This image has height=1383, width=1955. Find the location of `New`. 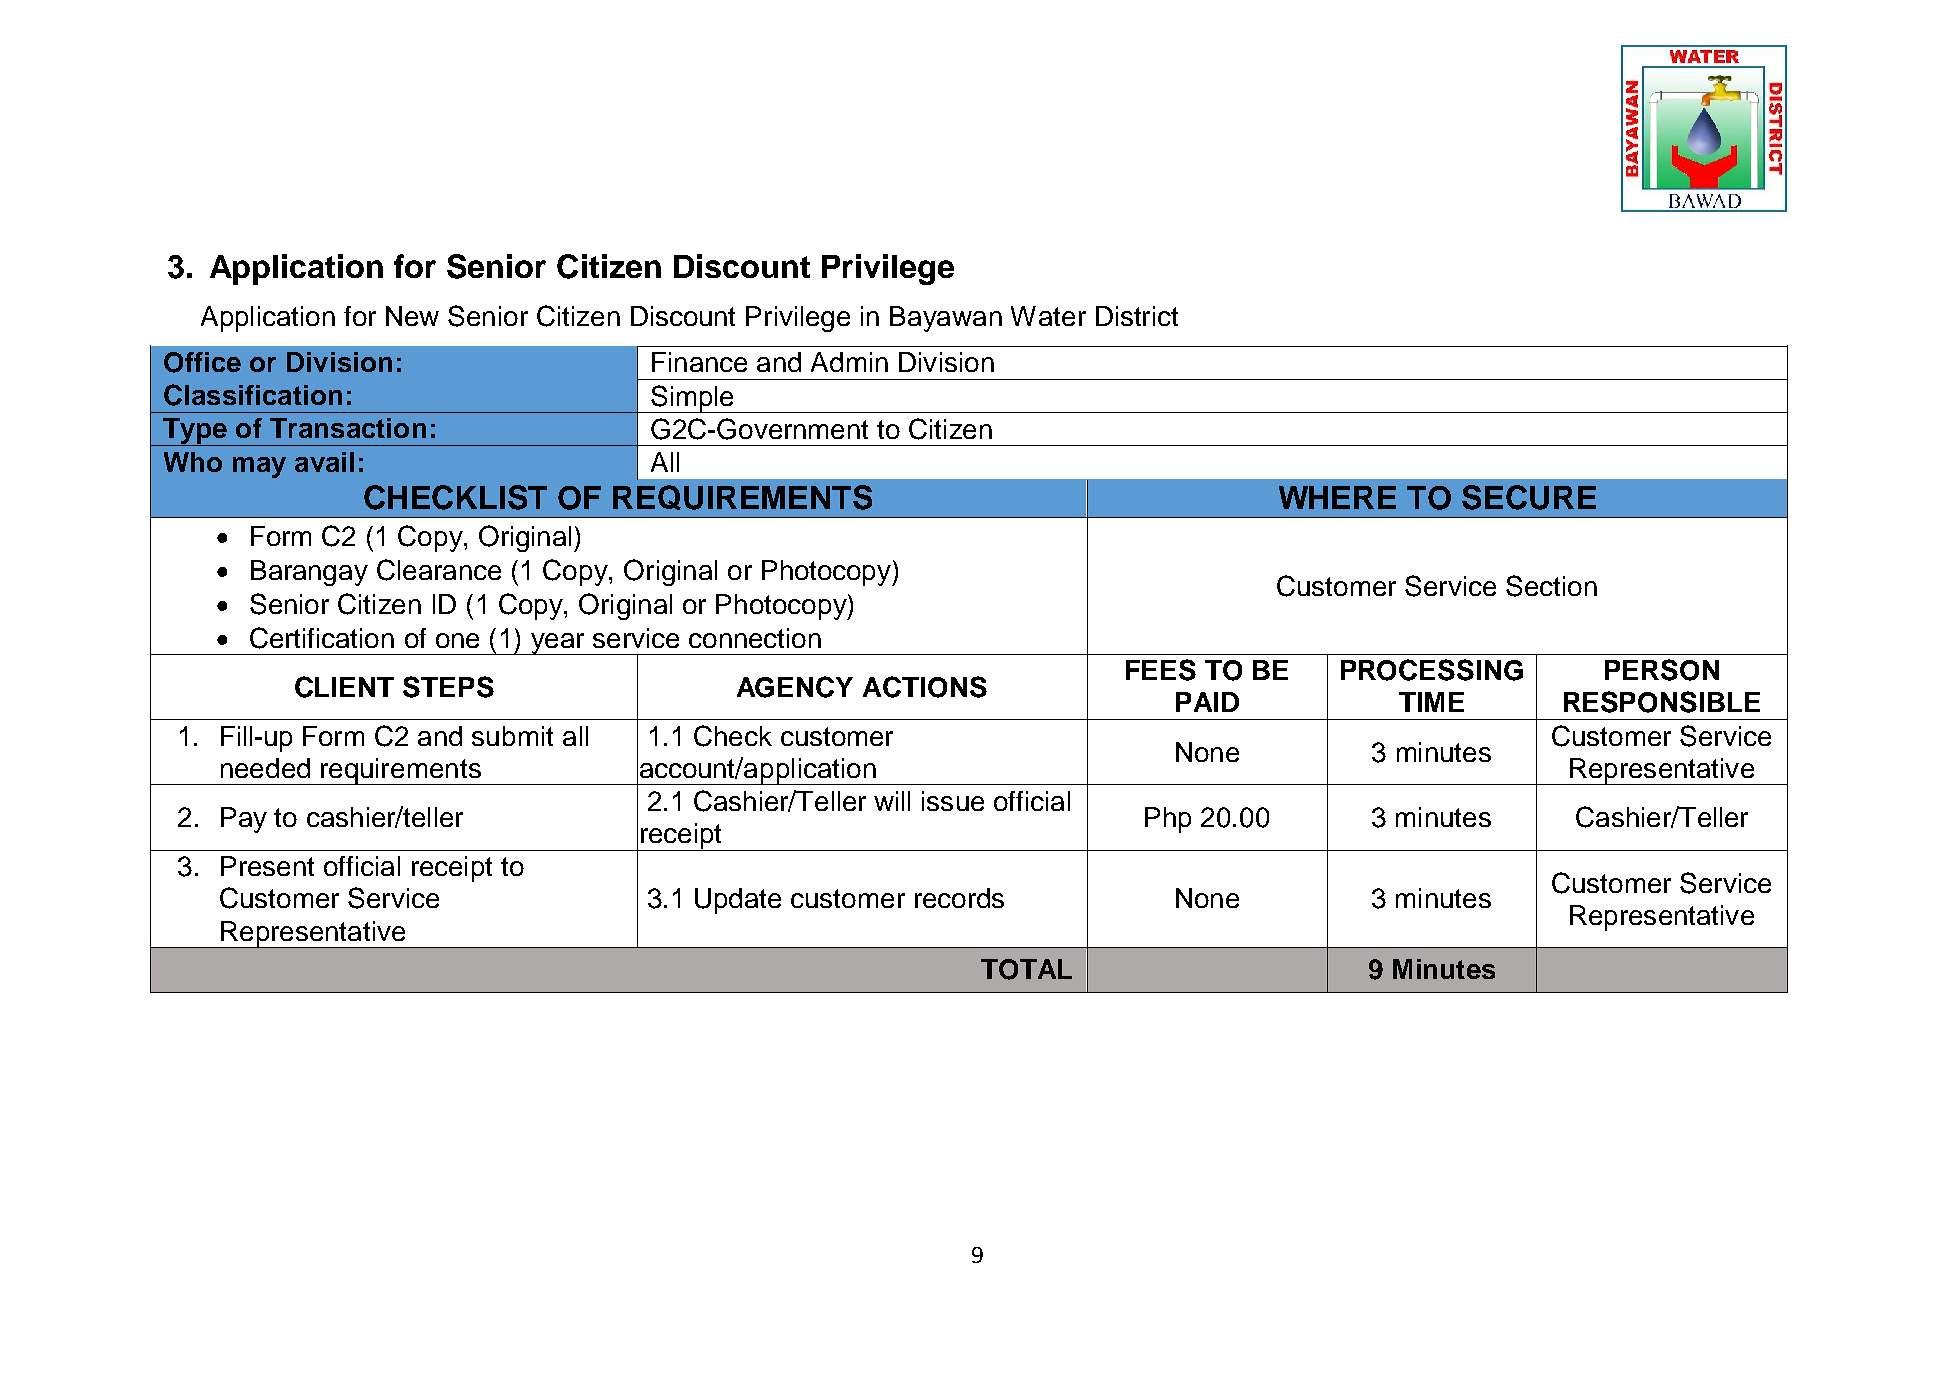

New is located at coordinates (412, 316).
